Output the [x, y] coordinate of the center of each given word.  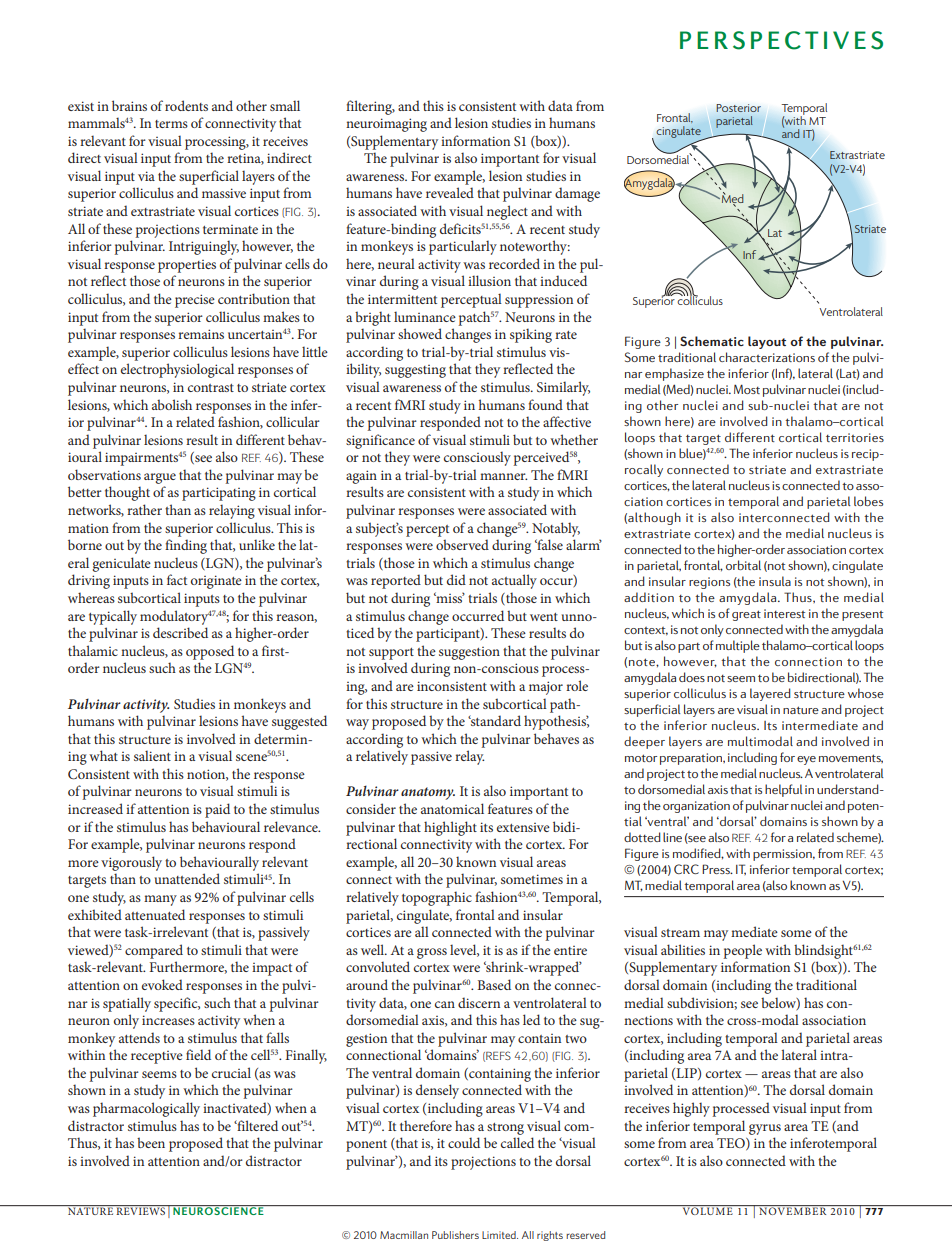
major [546, 688]
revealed [450, 192]
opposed [210, 652]
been [151, 1142]
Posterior [738, 108]
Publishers [455, 1235]
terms [171, 124]
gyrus [765, 1129]
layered [770, 694]
